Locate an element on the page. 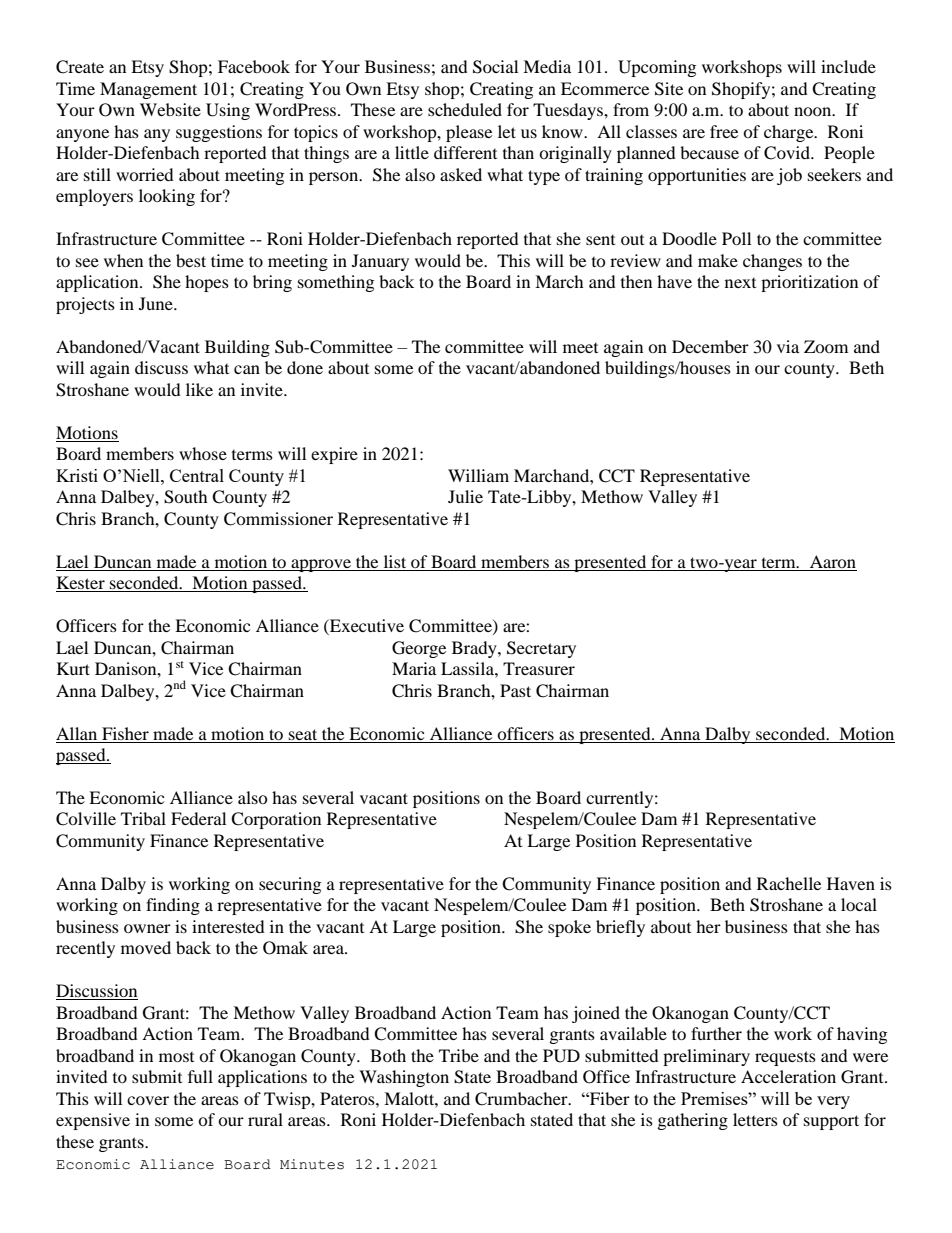 Image resolution: width=952 pixels, height=1233 pixels. Aaron is located at coordinates (833, 561).
